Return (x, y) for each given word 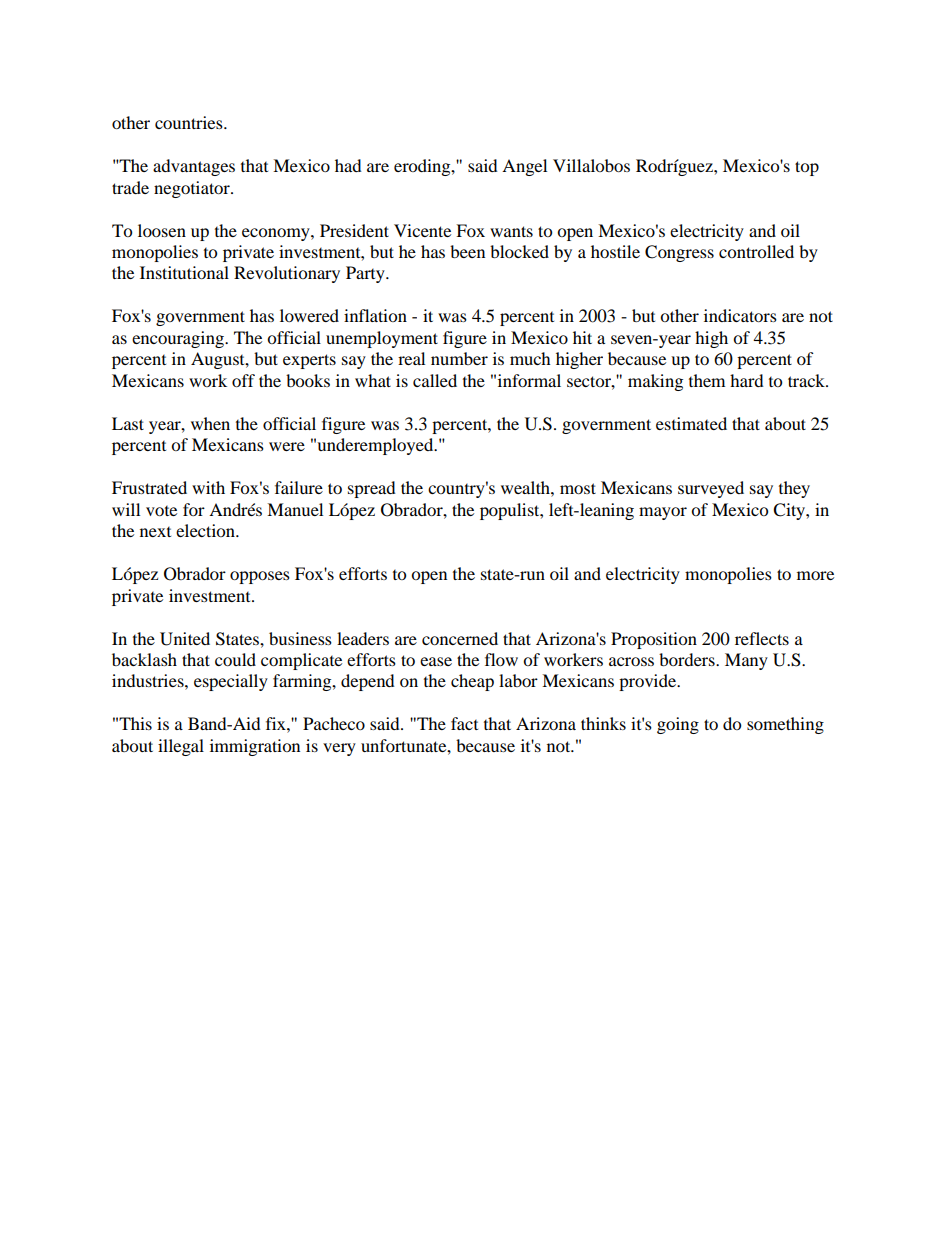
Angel (524, 167)
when (210, 423)
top (807, 168)
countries (190, 122)
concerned (460, 638)
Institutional (184, 272)
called (435, 380)
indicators (740, 315)
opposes (260, 577)
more (815, 575)
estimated (691, 423)
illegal (181, 747)
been (467, 251)
